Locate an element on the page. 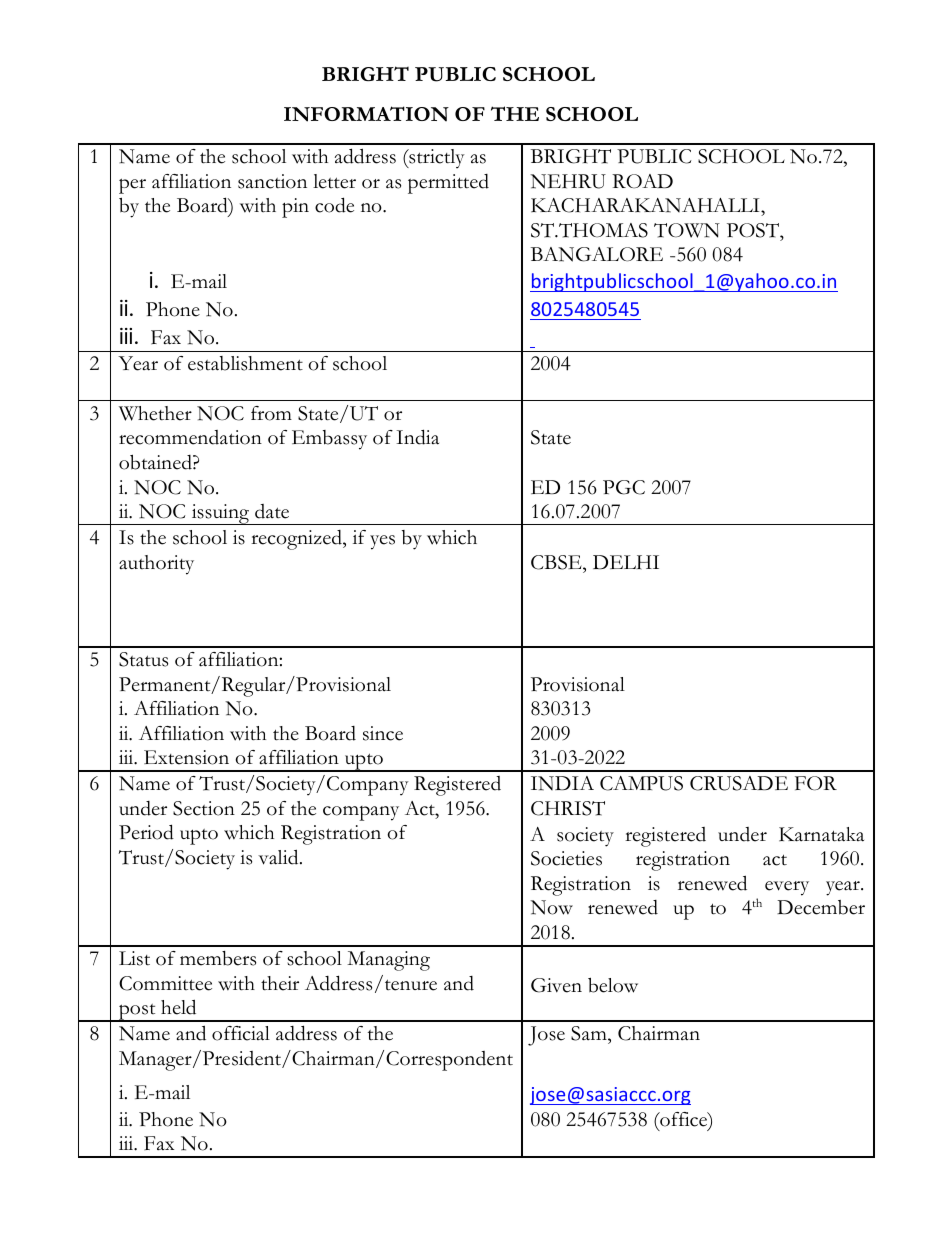 This document has width=952, height=1233. since is located at coordinates (383, 733).
